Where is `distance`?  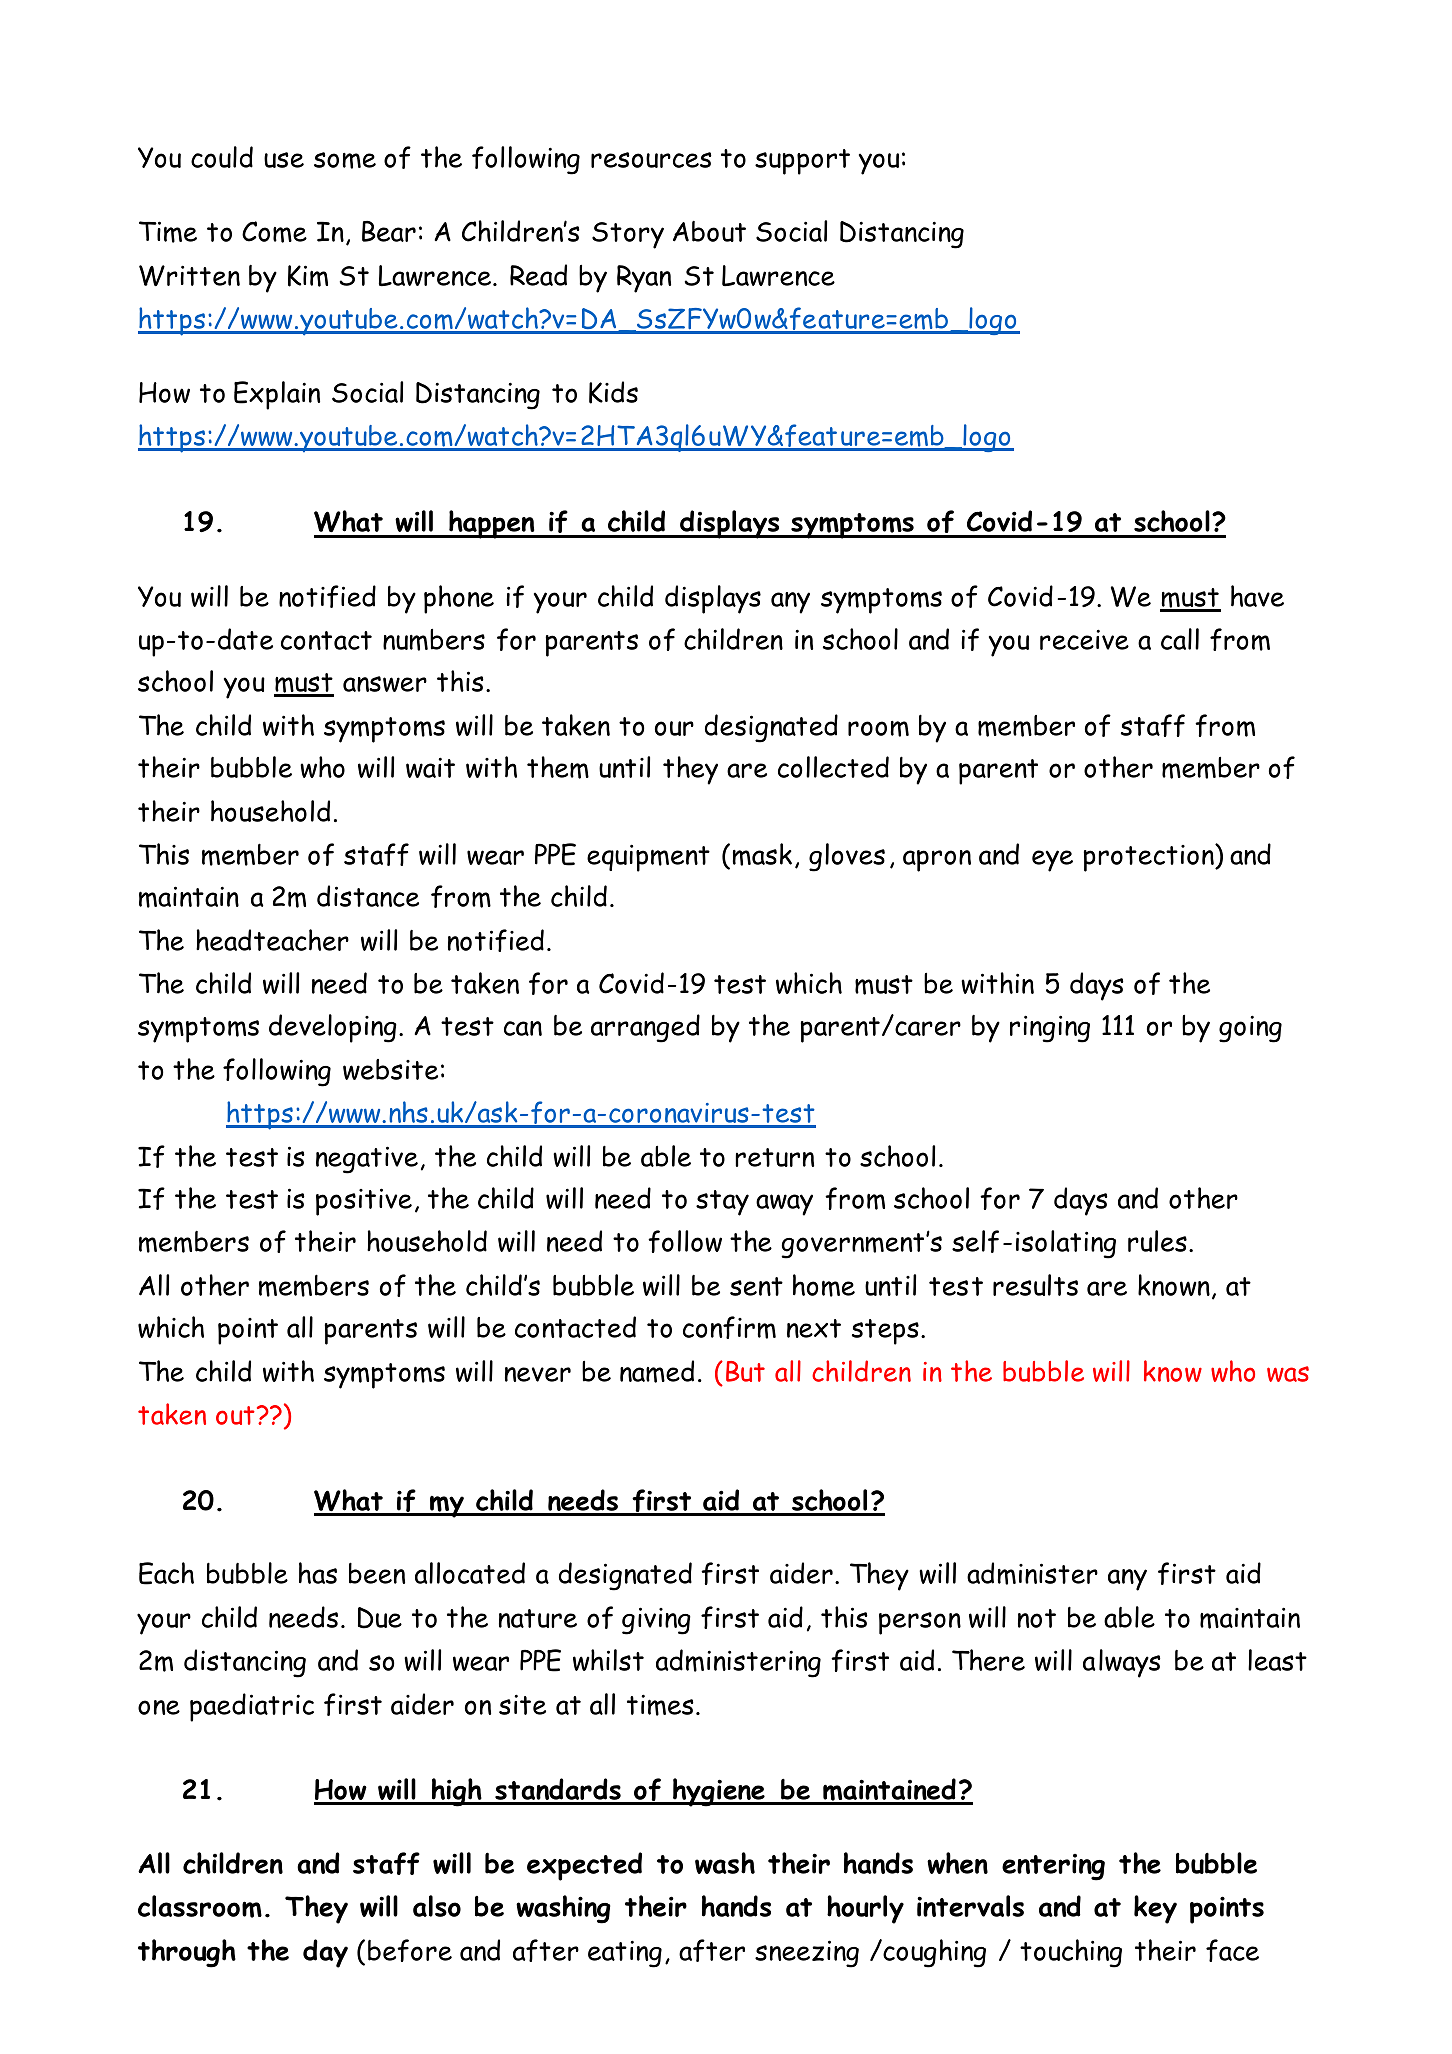 distance is located at coordinates (368, 896).
